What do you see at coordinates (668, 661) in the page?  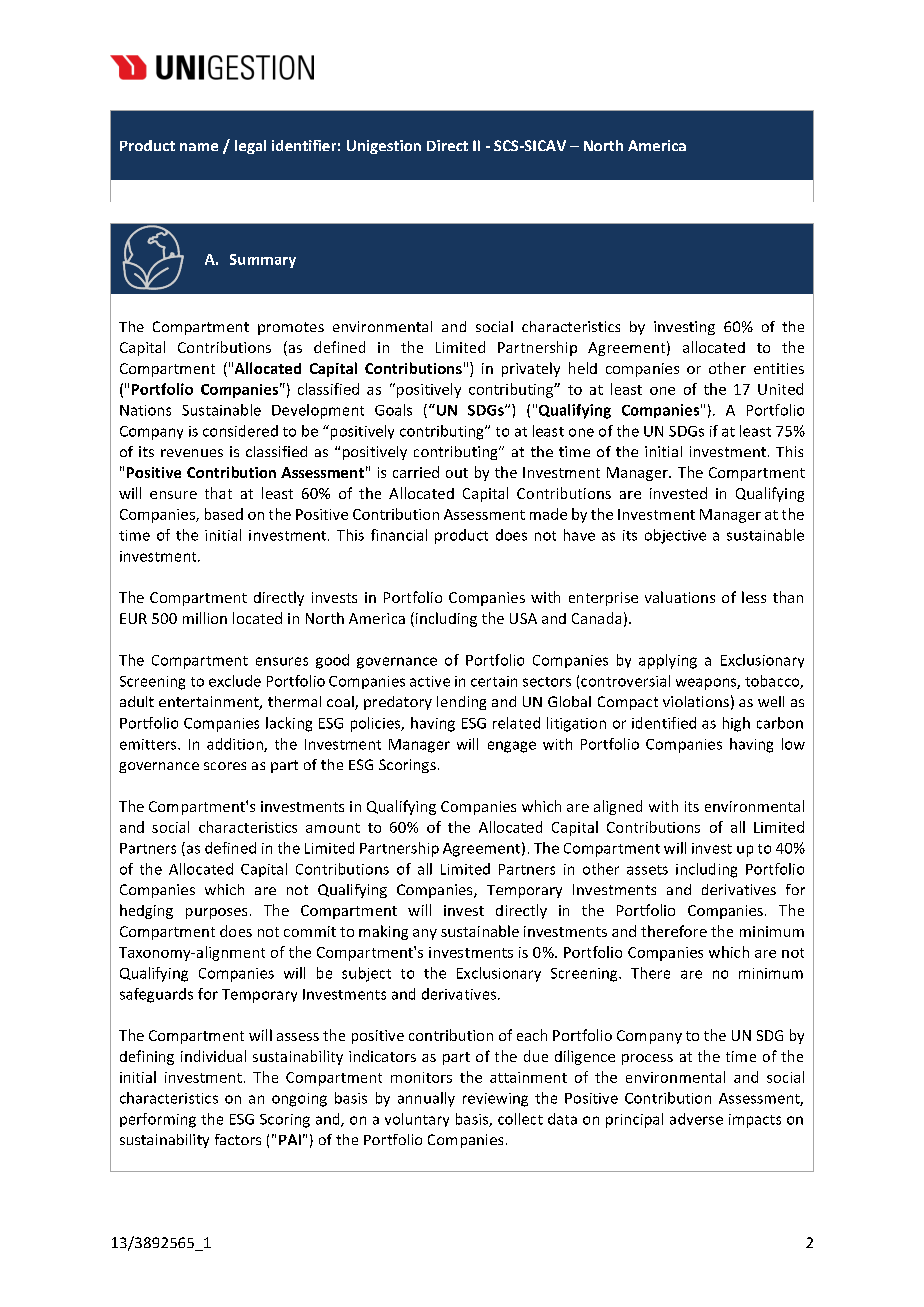 I see `applying` at bounding box center [668, 661].
